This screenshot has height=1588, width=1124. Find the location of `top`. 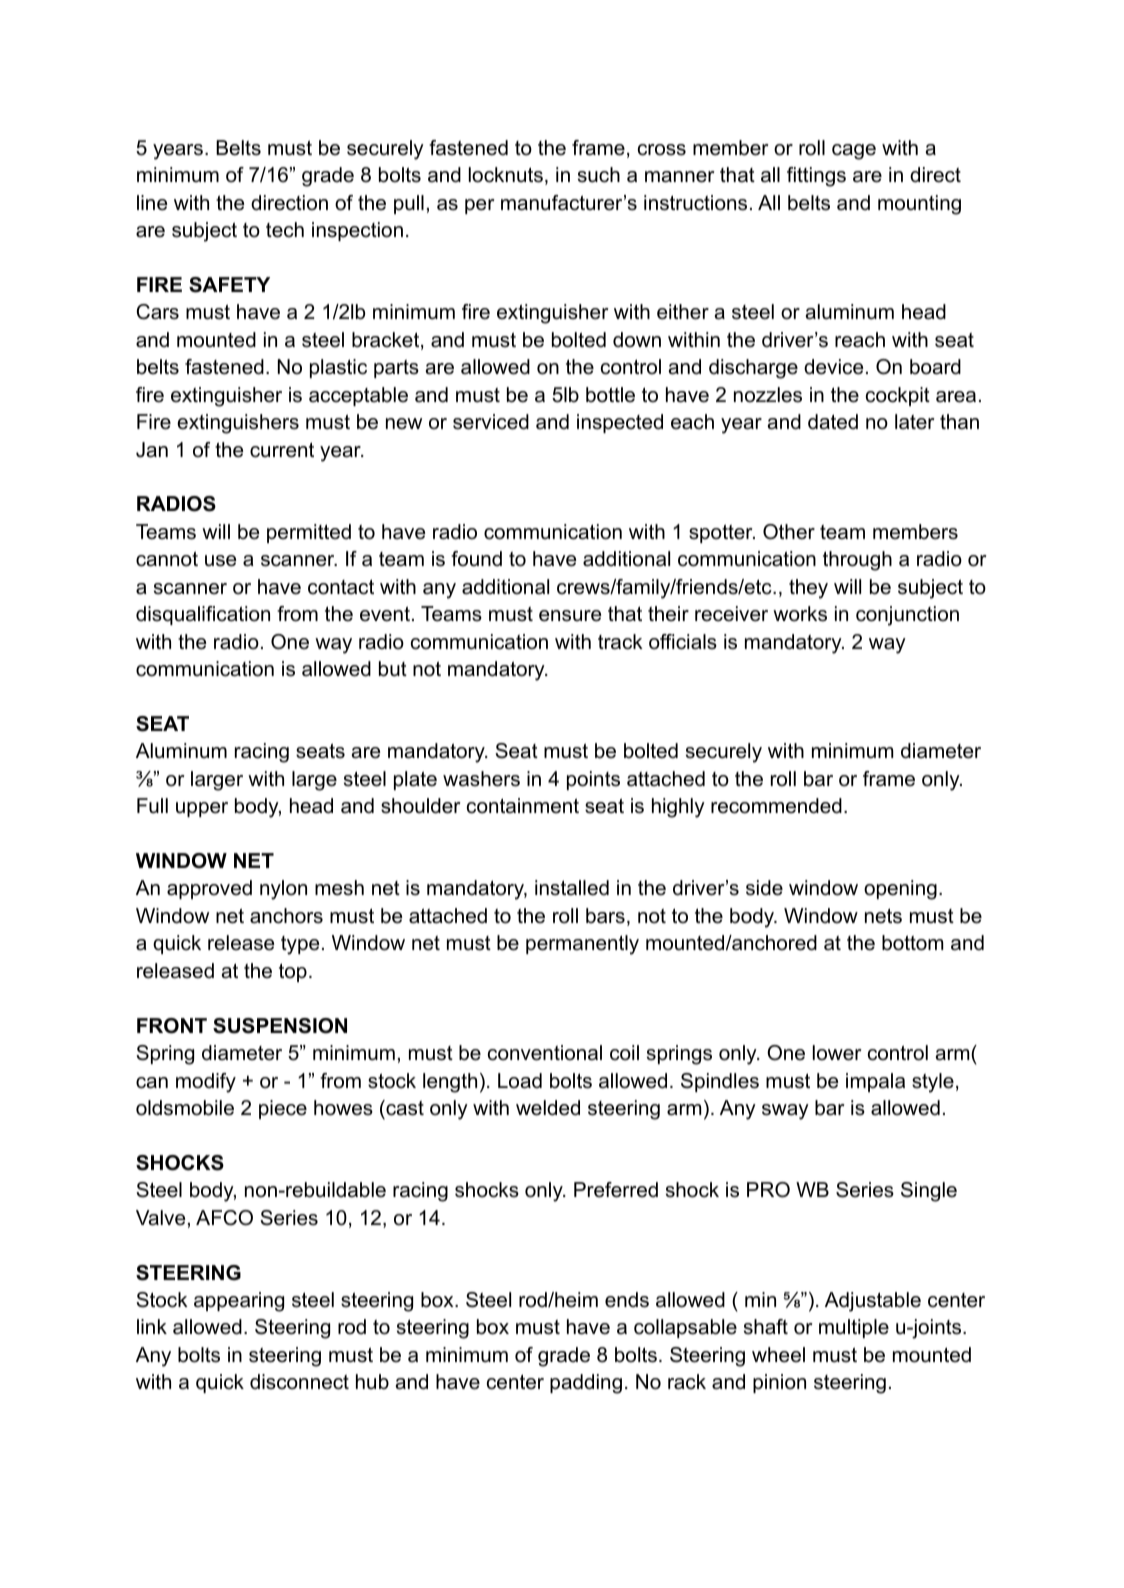

top is located at coordinates (293, 972).
